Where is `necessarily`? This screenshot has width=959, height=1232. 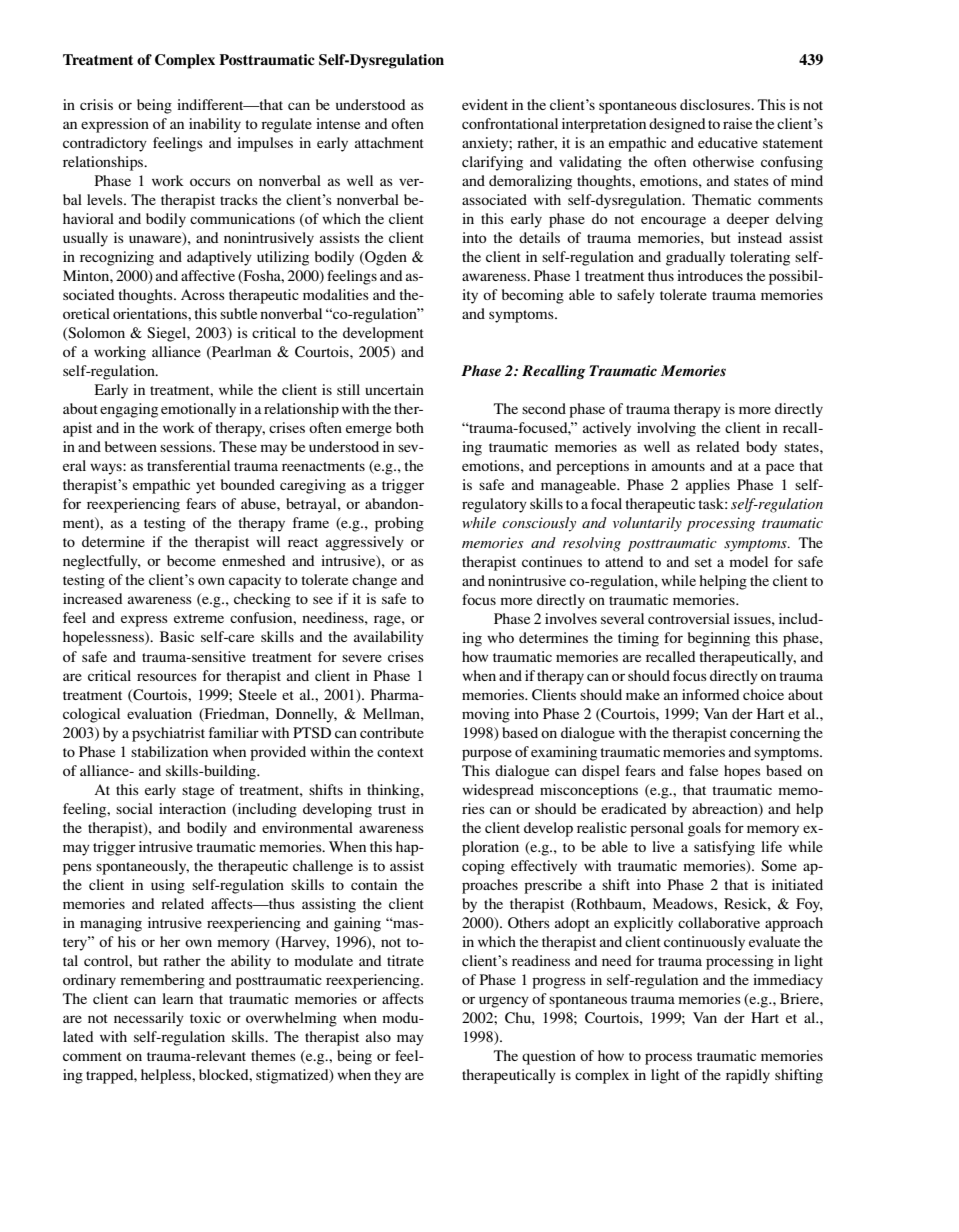
necessarily is located at coordinates (149, 1019).
